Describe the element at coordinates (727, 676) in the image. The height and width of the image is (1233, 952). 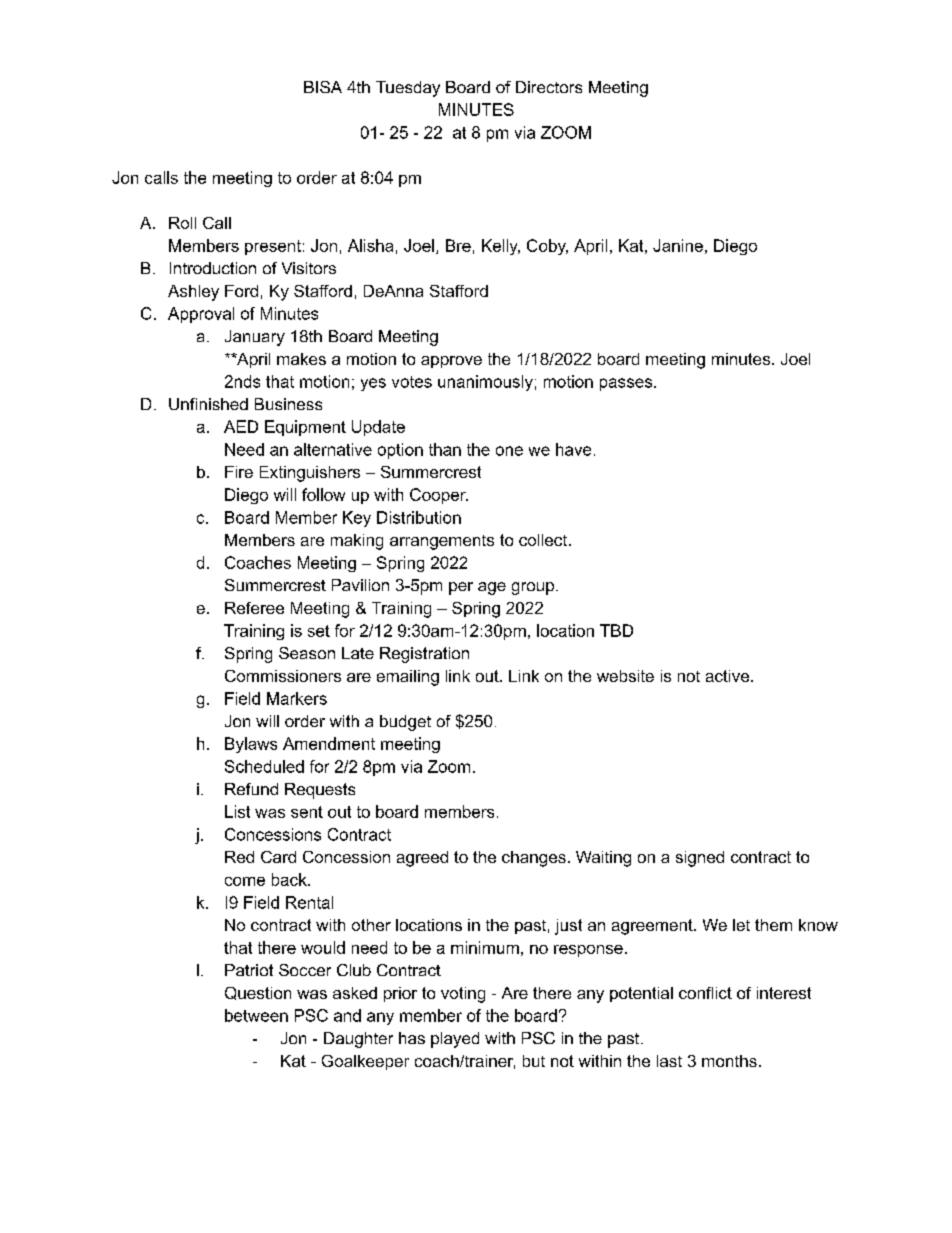
I see `active` at that location.
